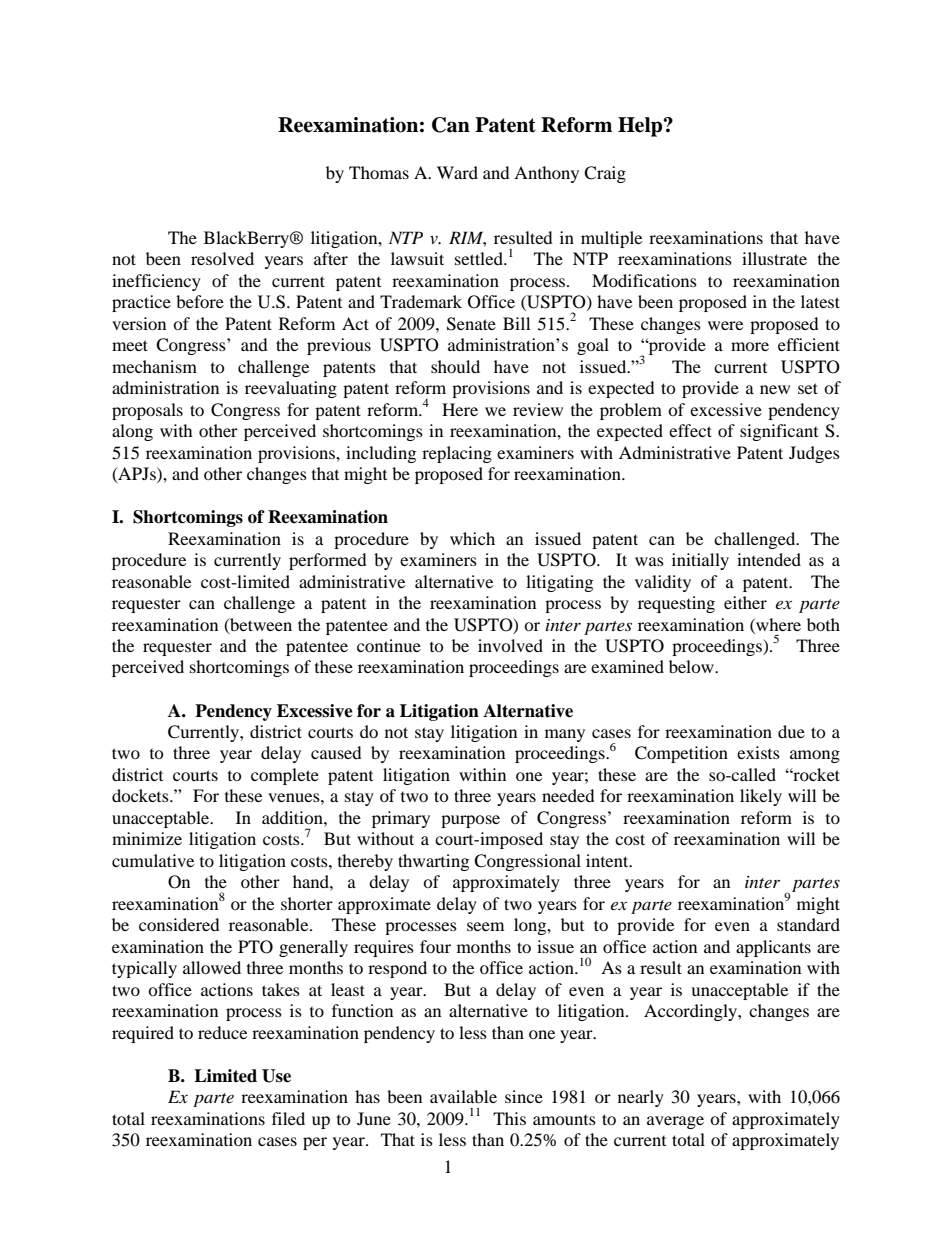 The height and width of the image is (1233, 952). Describe the element at coordinates (288, 1118) in the image. I see `filed` at that location.
